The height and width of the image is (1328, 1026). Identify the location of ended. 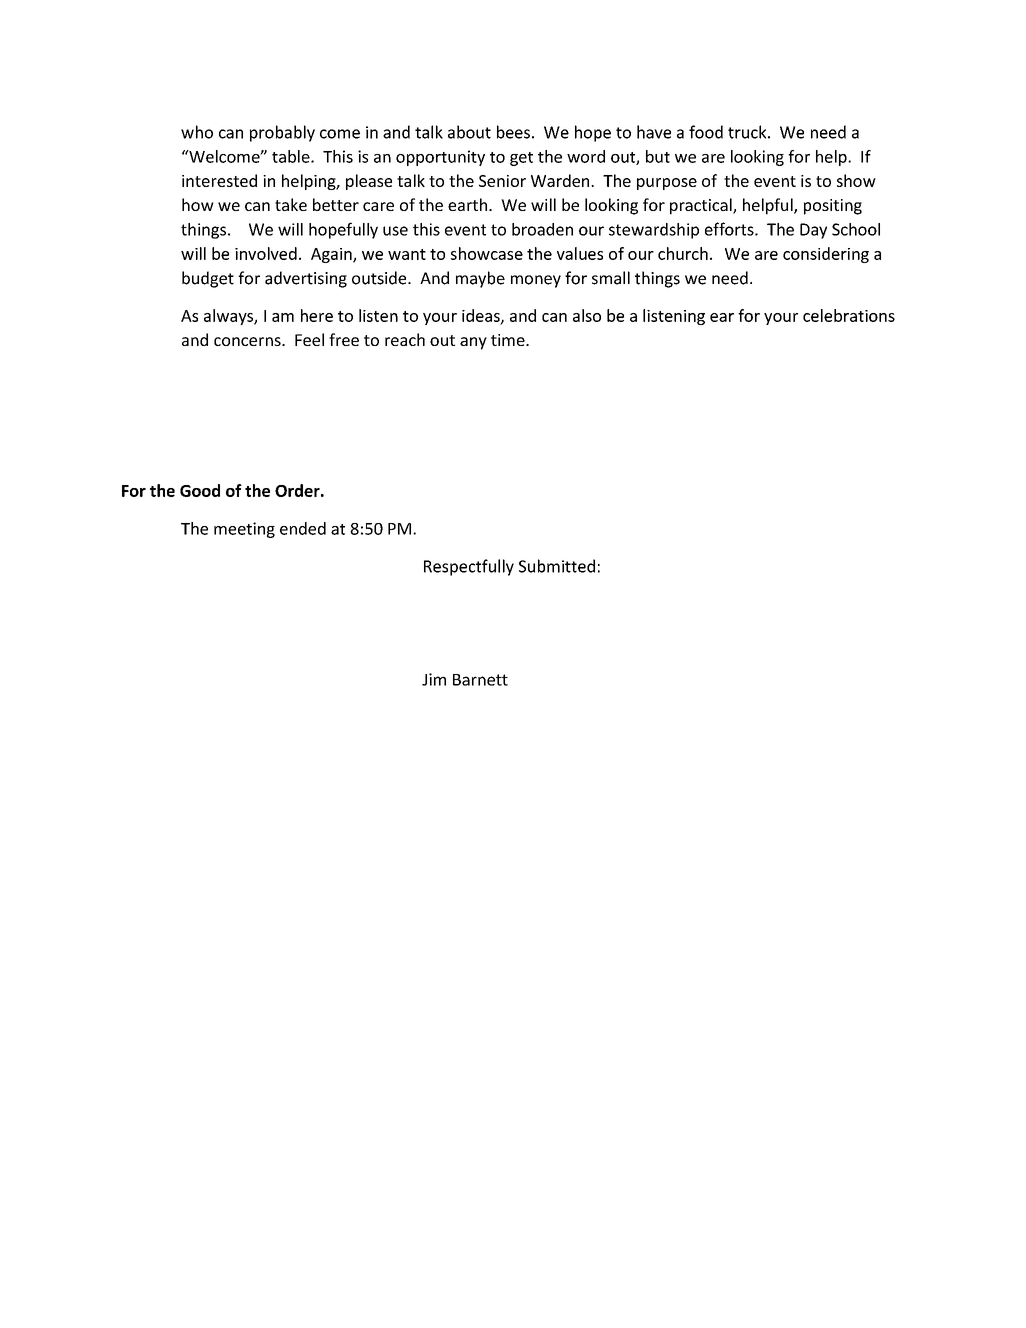
(303, 528).
